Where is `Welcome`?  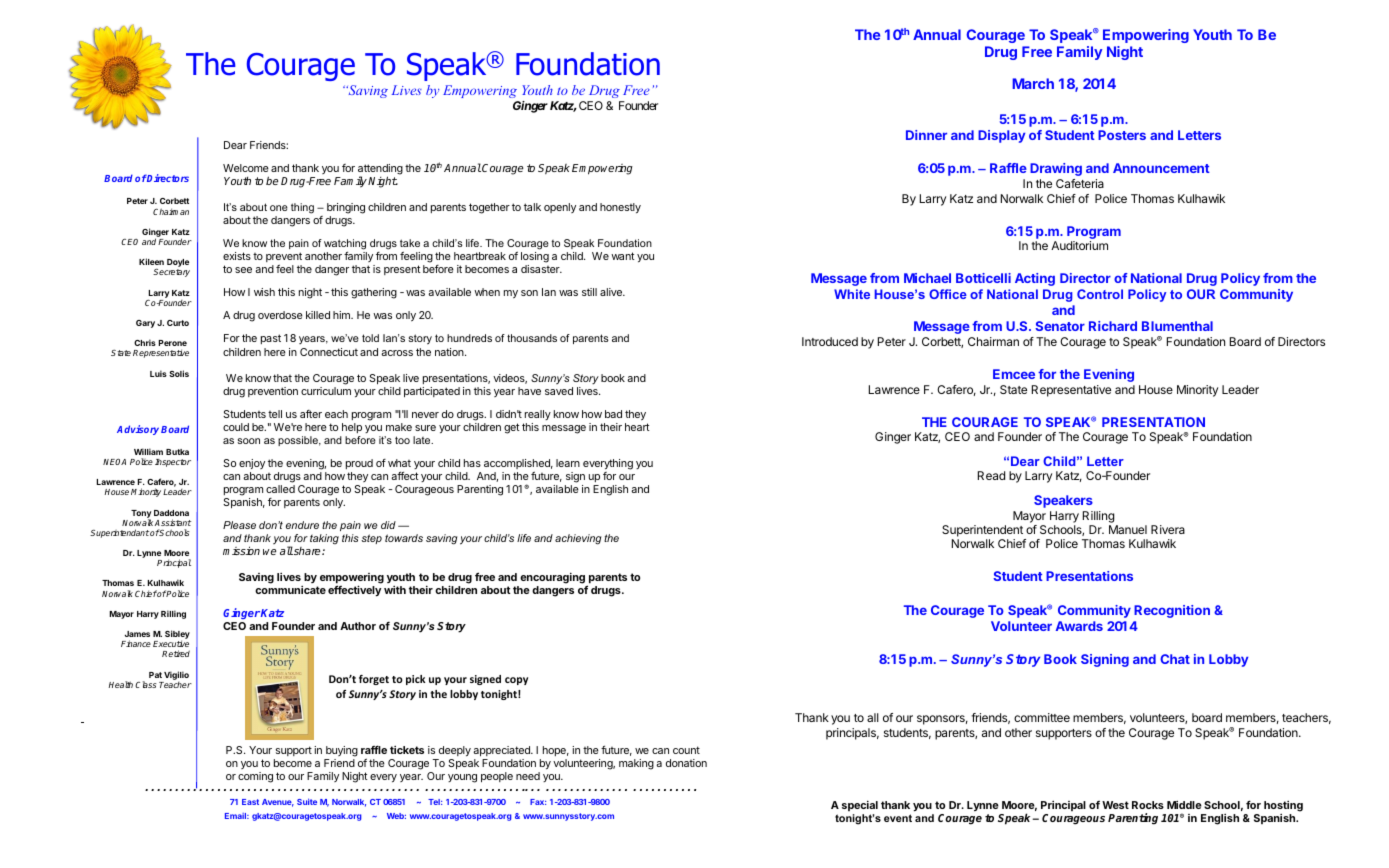 Welcome is located at coordinates (246, 168).
